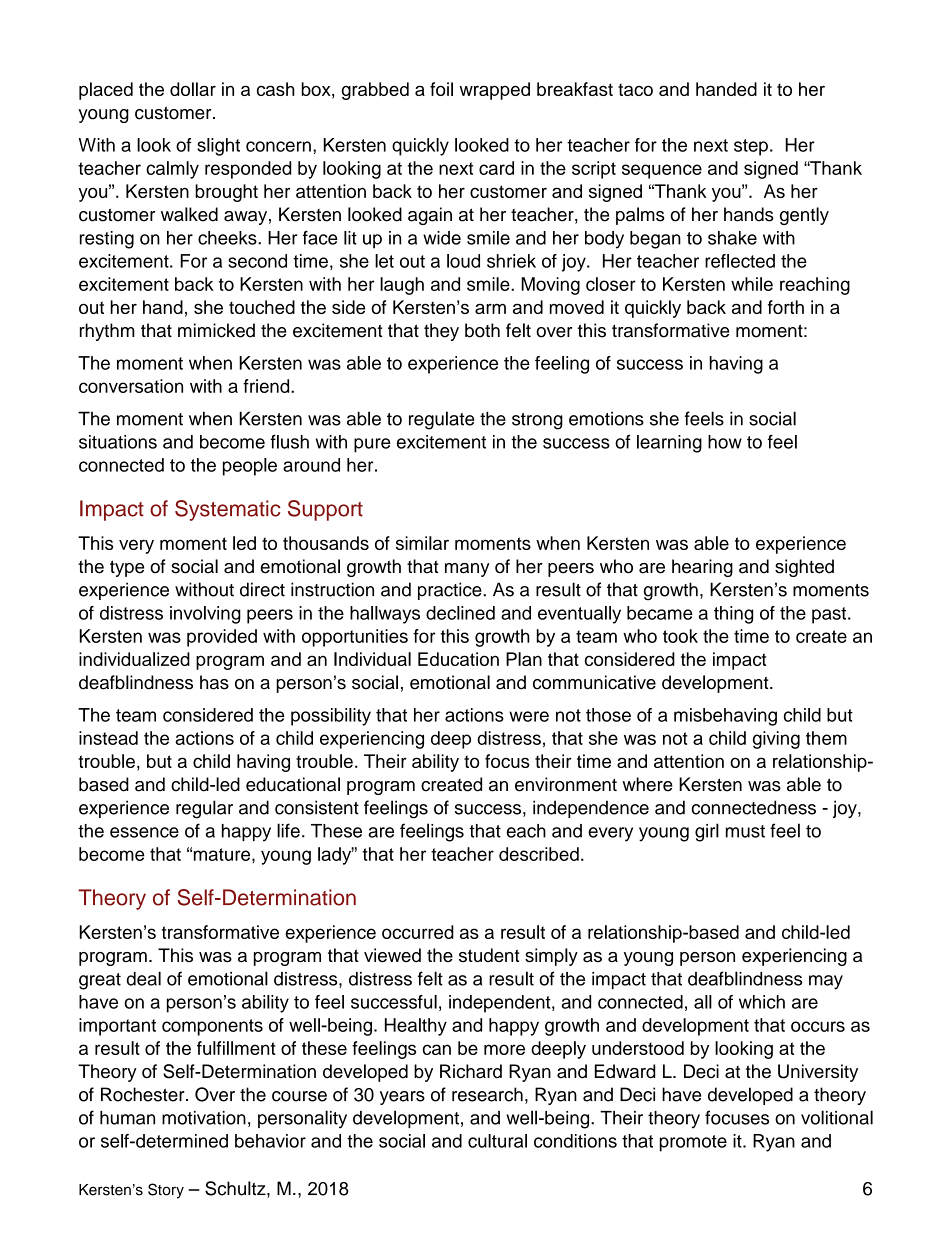 The height and width of the document is (1233, 952). I want to click on Story, so click(166, 1191).
